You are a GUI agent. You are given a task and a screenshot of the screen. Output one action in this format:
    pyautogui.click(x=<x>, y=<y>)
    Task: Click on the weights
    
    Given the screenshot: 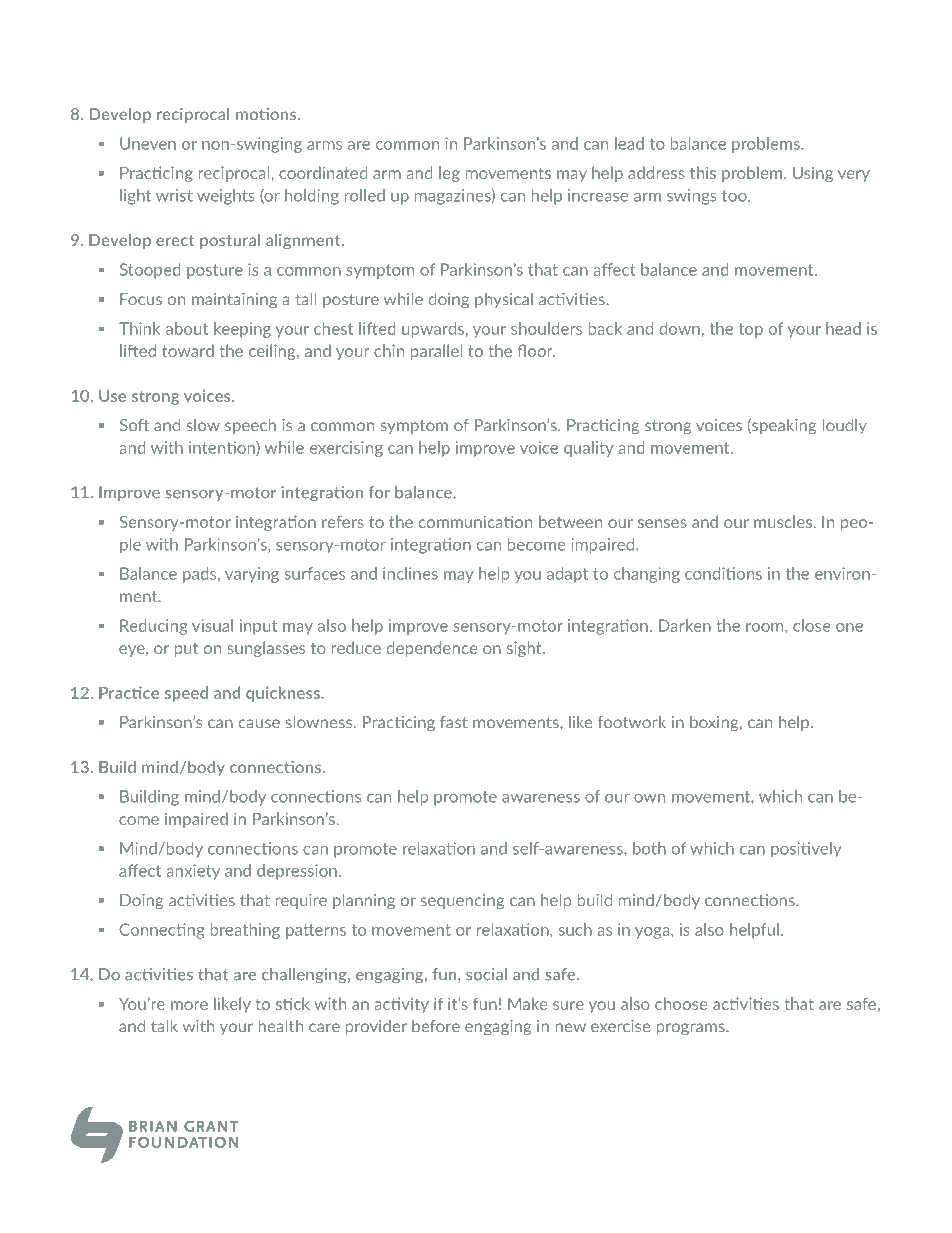 What is the action you would take?
    pyautogui.click(x=226, y=197)
